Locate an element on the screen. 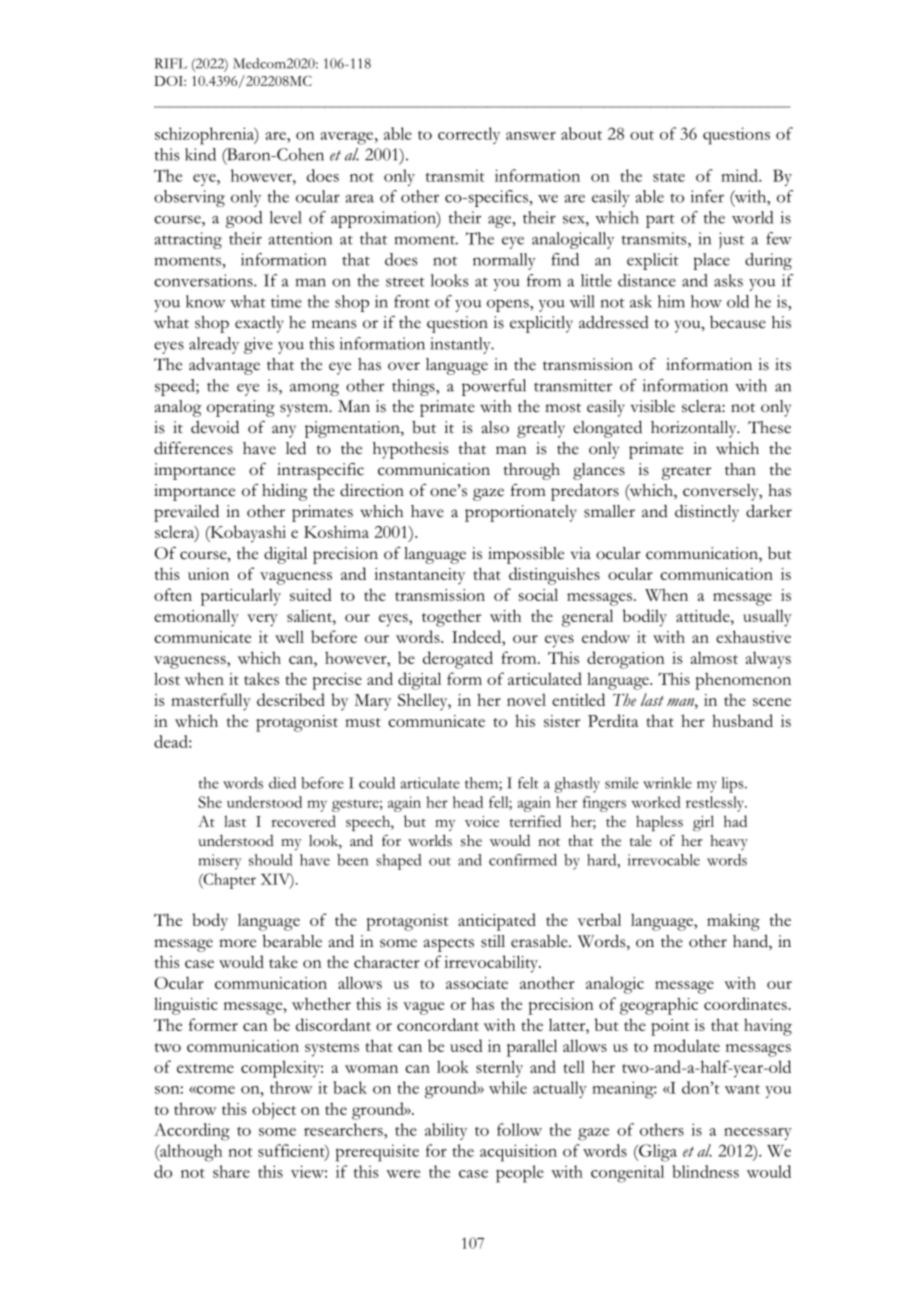  kind is located at coordinates (200, 154).
